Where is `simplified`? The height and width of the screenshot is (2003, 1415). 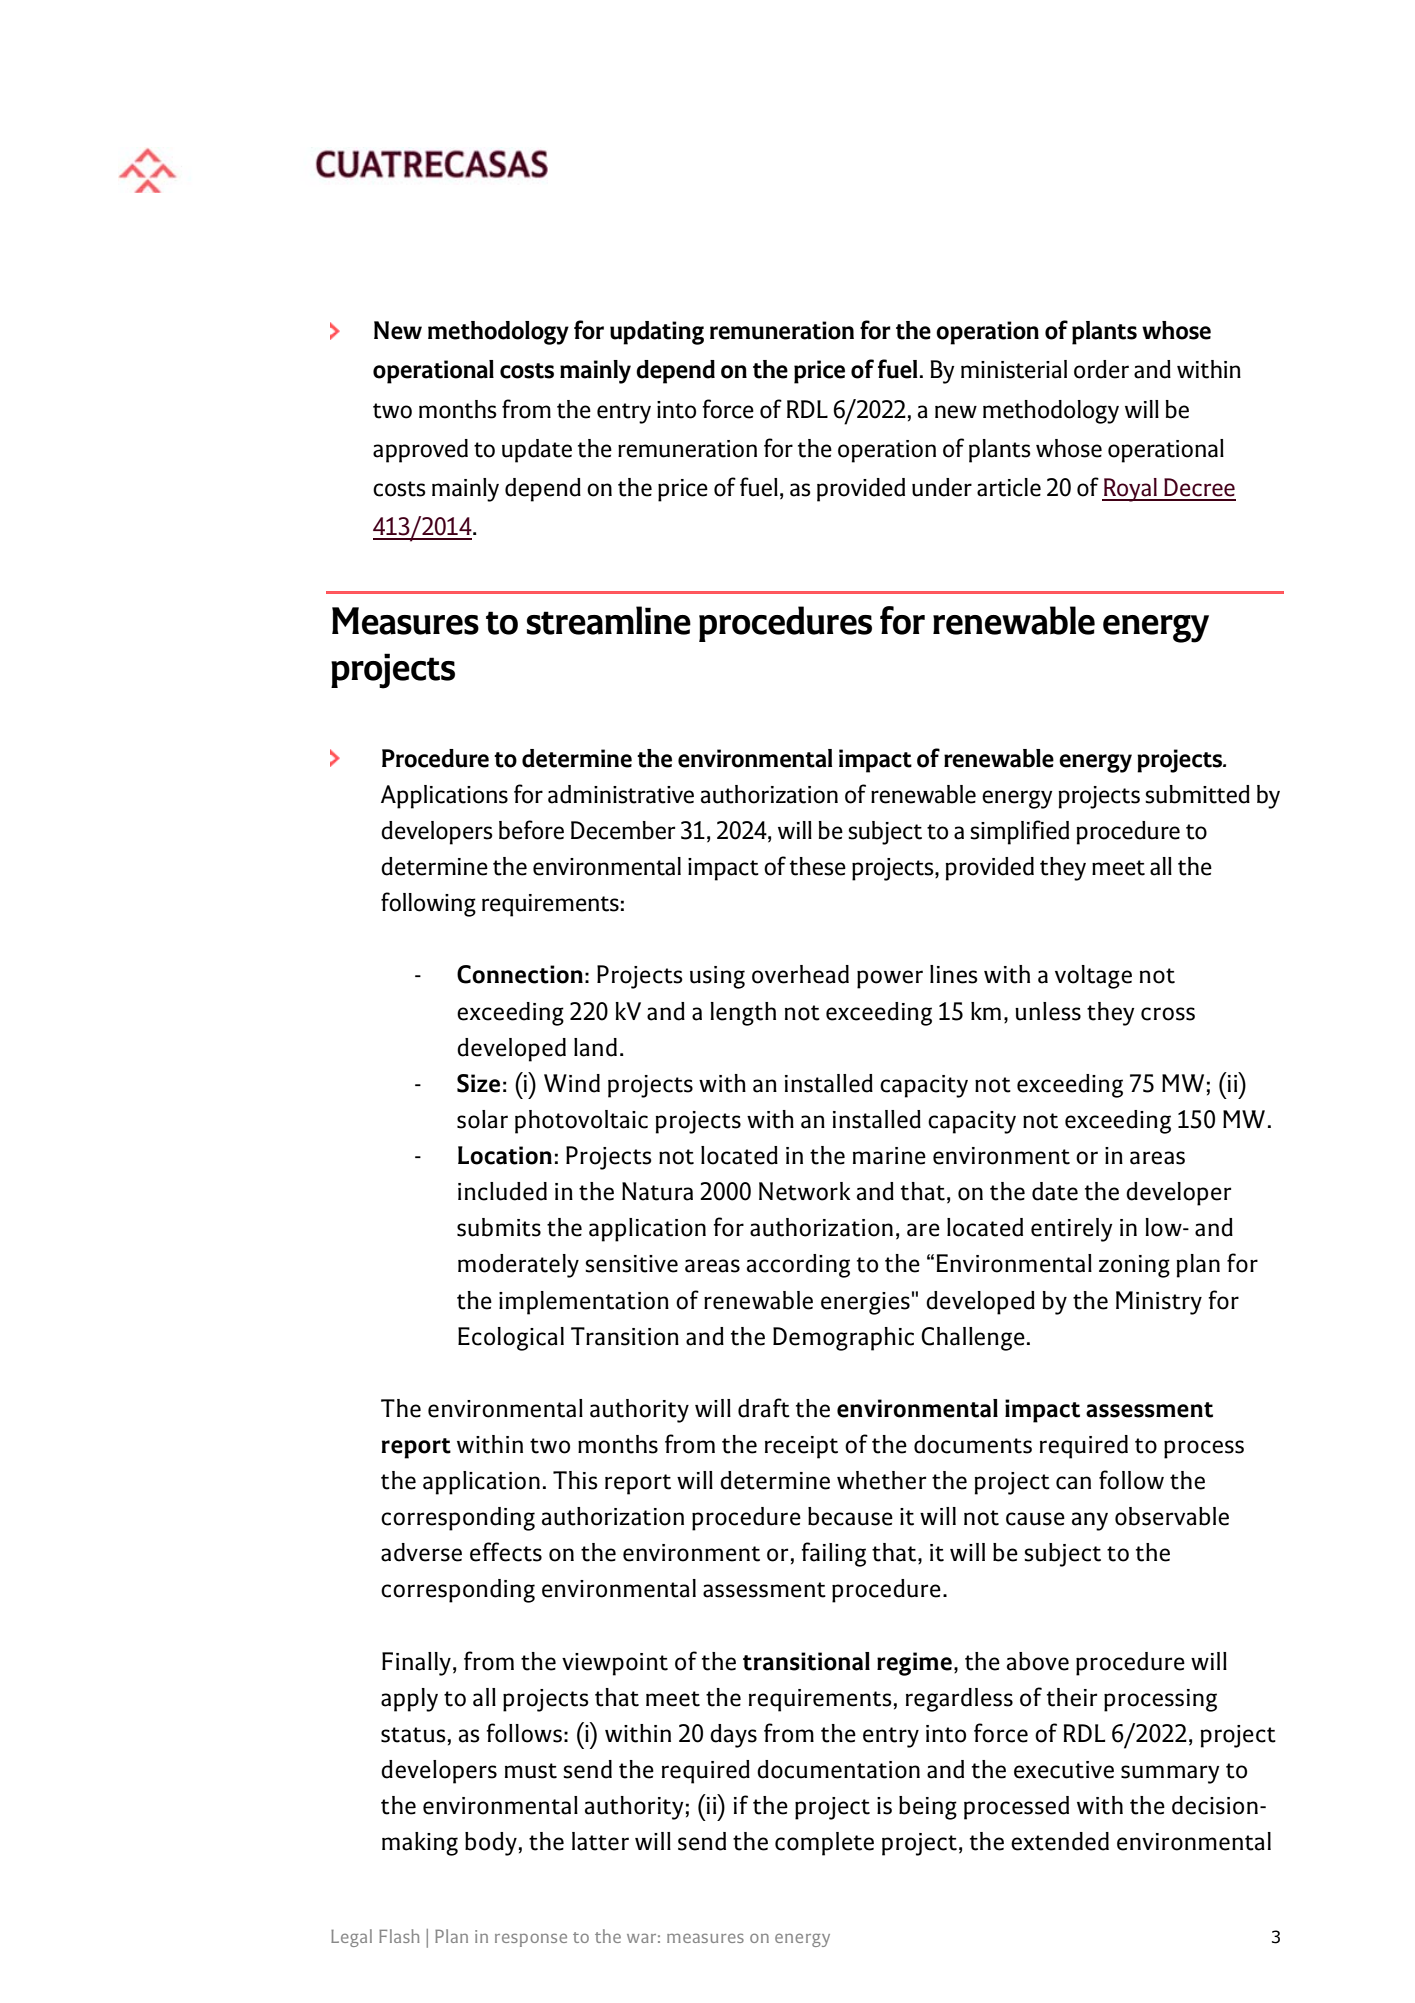
simplified is located at coordinates (1019, 832).
